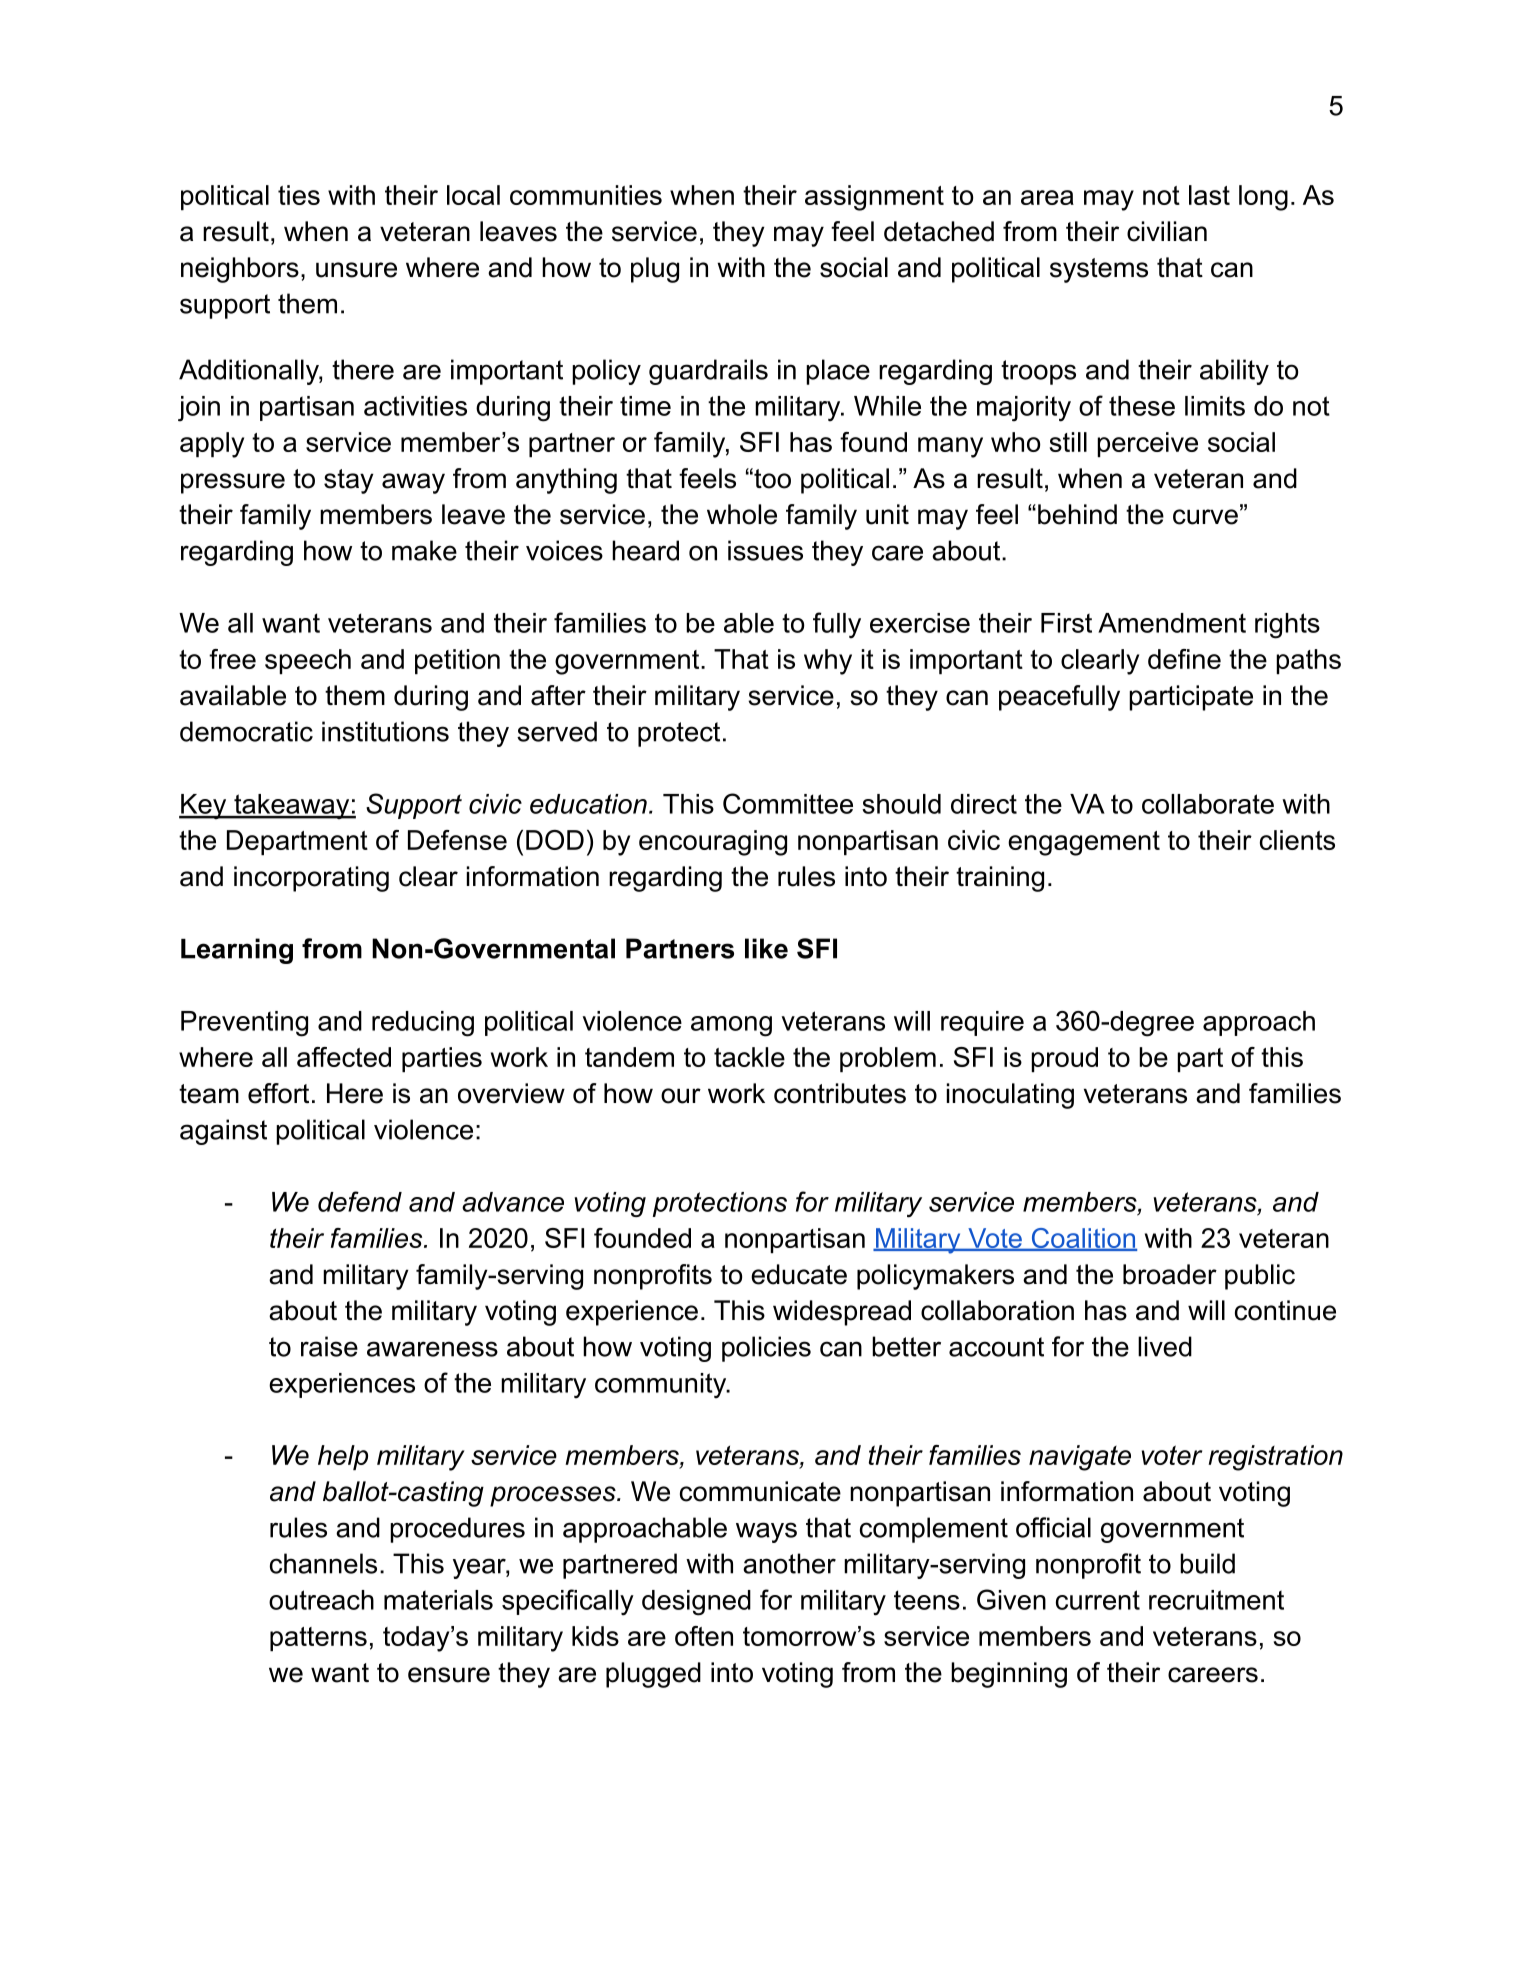  What do you see at coordinates (874, 198) in the screenshot?
I see `assignment` at bounding box center [874, 198].
